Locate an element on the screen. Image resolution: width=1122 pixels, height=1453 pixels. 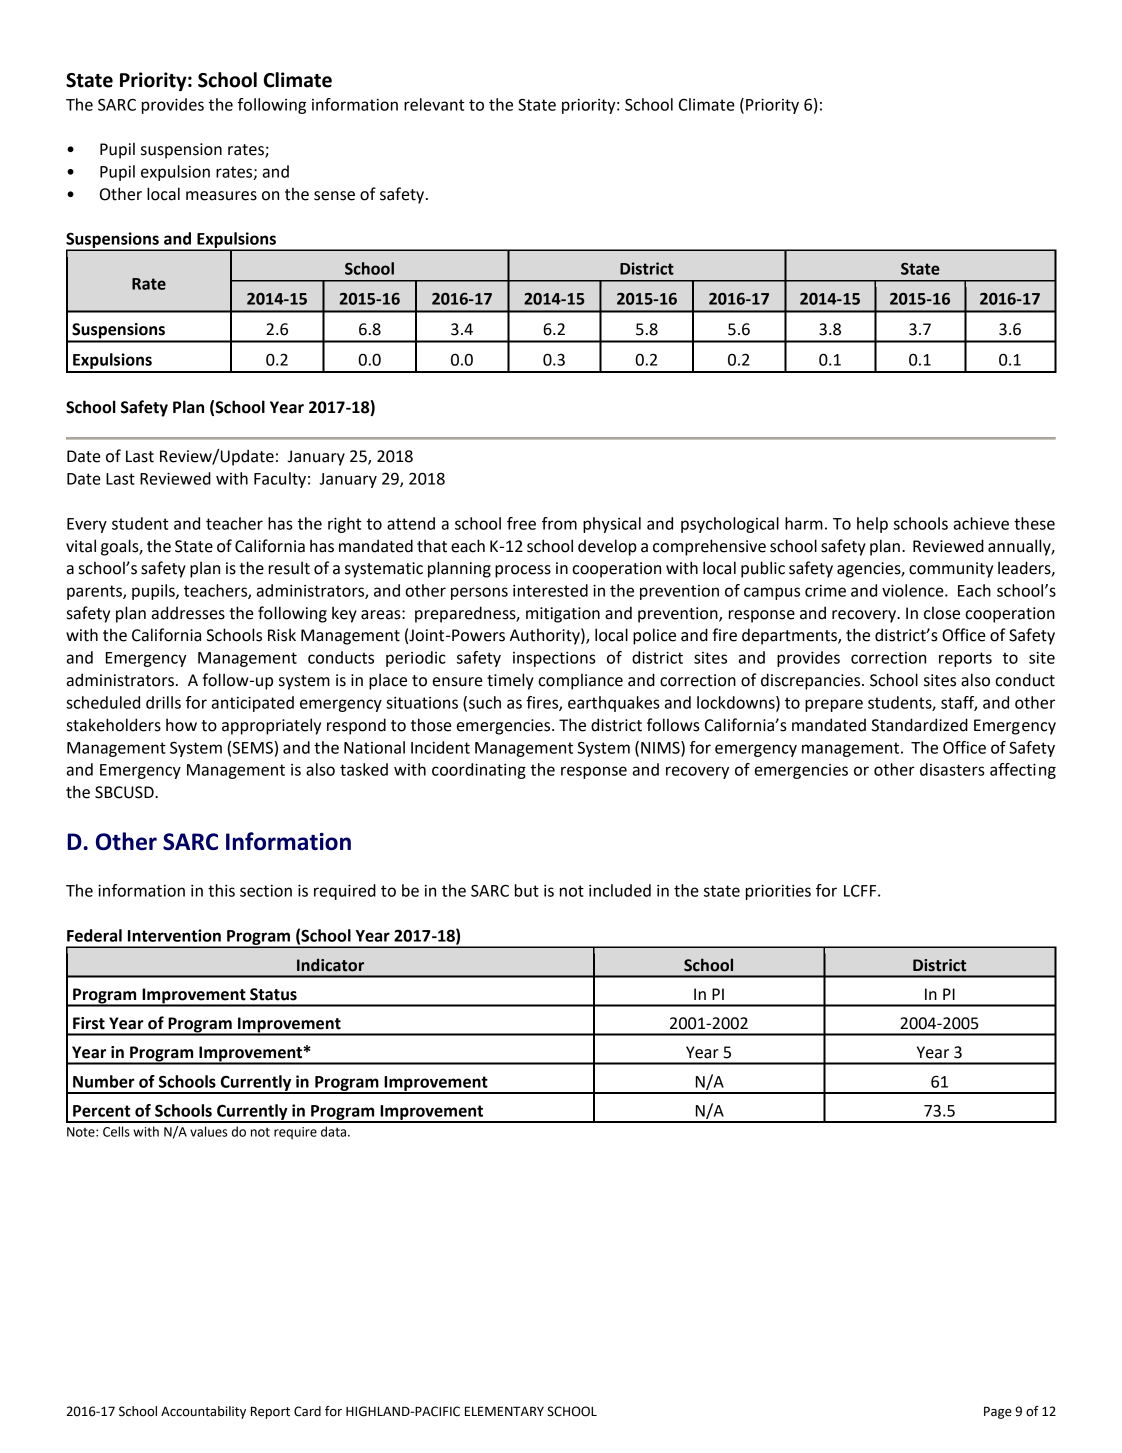
how is located at coordinates (181, 725).
